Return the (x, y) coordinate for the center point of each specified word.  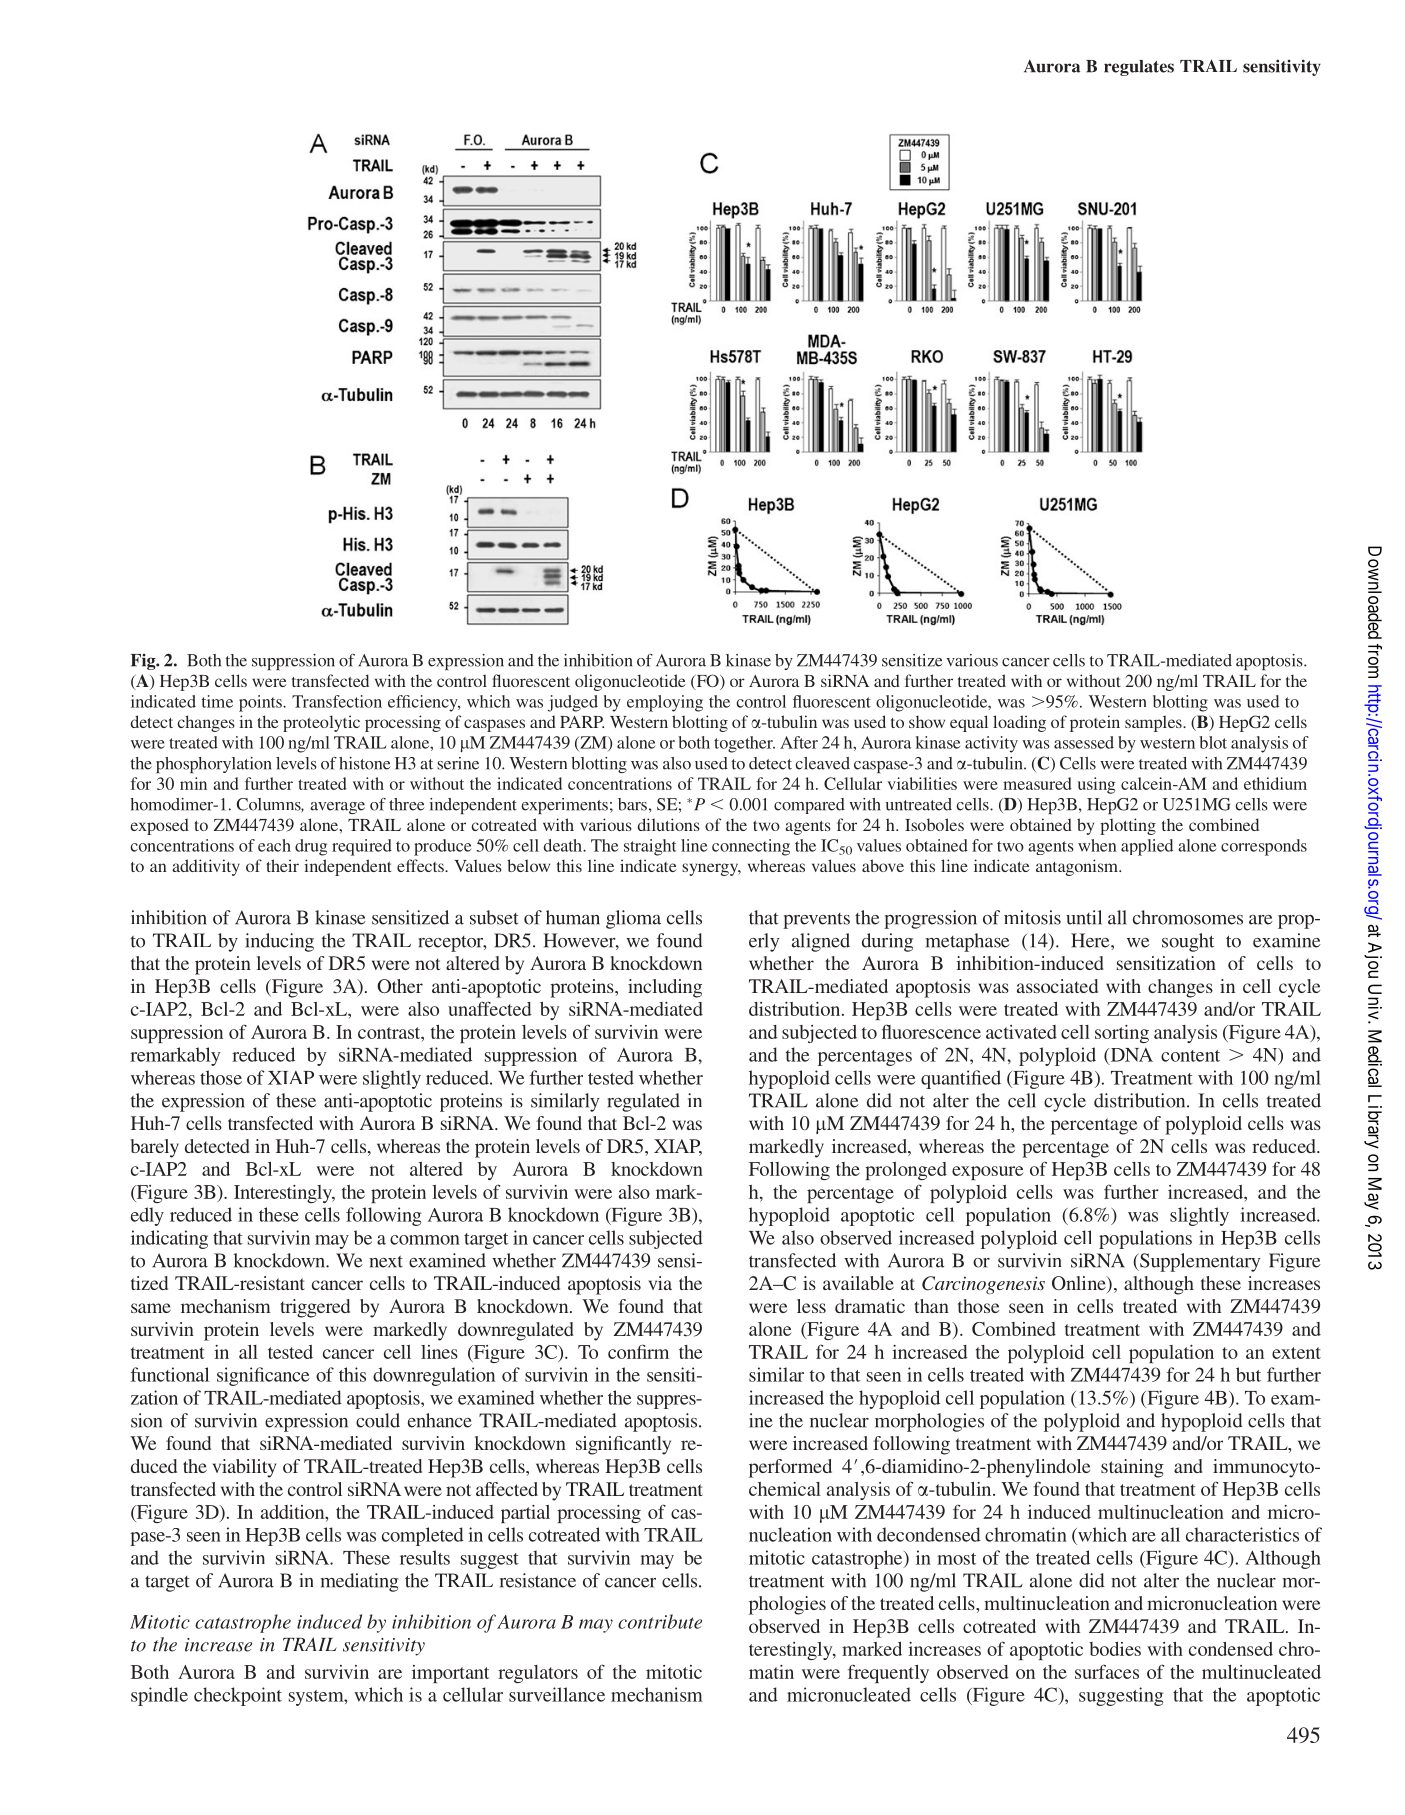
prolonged (906, 1171)
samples (1154, 723)
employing (665, 703)
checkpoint (238, 1696)
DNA (1130, 1056)
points (261, 703)
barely (155, 1148)
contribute (660, 1621)
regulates (1139, 68)
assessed (1084, 742)
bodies (1115, 1649)
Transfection (337, 701)
